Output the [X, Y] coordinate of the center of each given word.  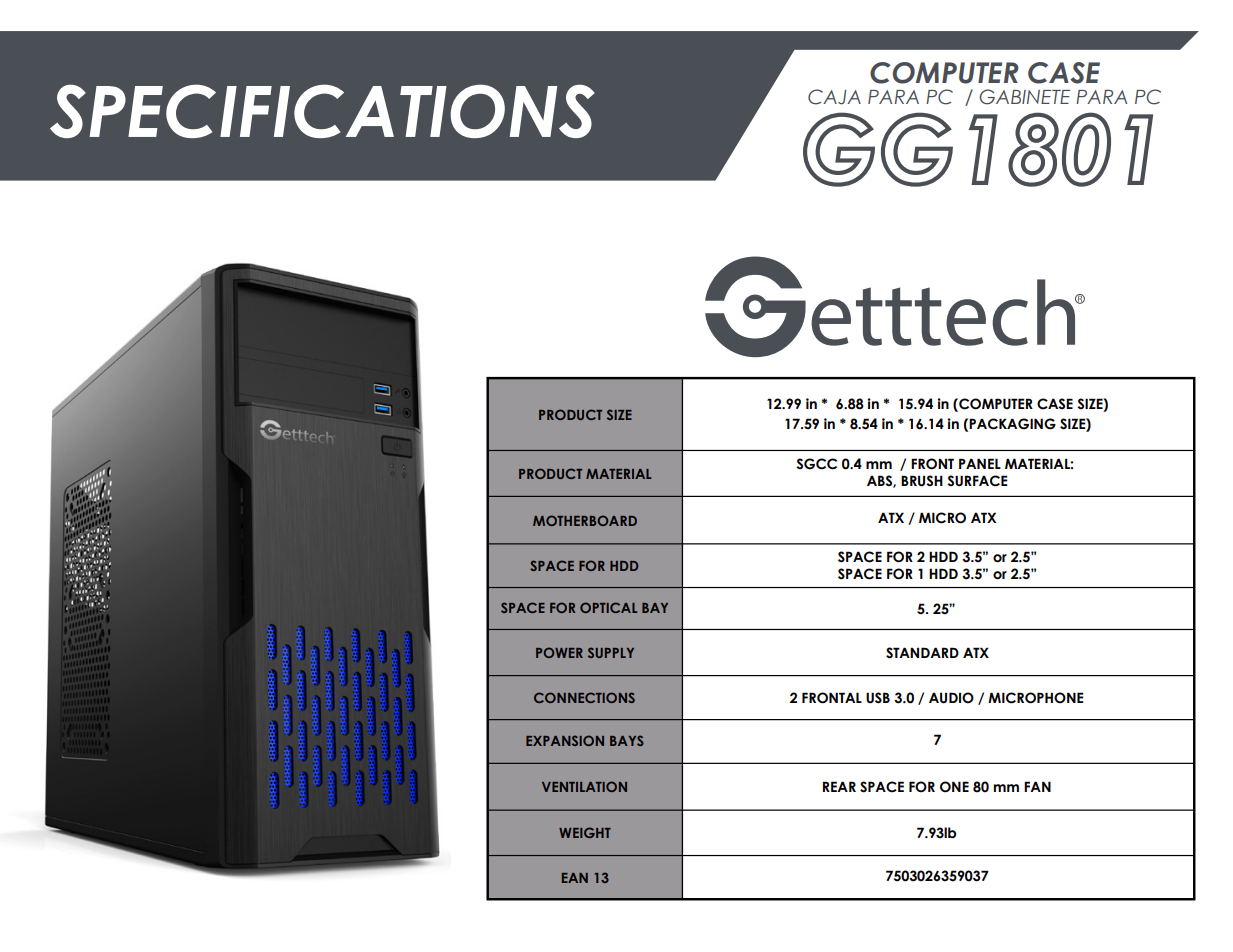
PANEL [980, 463]
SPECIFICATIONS [322, 111]
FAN [1037, 786]
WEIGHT [585, 832]
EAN [575, 878]
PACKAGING [1012, 424]
